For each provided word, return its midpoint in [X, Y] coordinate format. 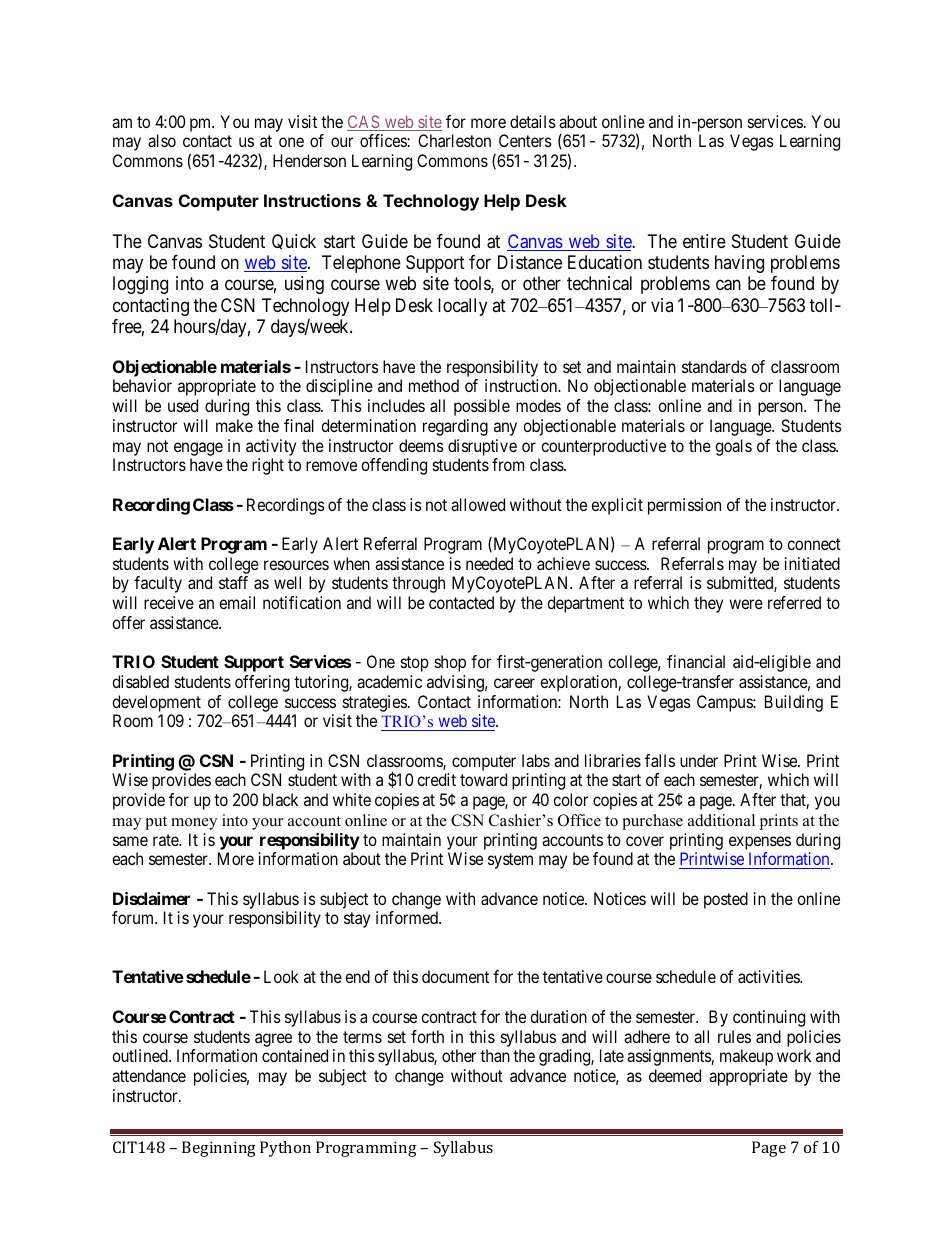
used [183, 405]
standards [714, 366]
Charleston [454, 140]
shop [450, 663]
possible [482, 407]
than [495, 1055]
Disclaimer [151, 898]
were [746, 604]
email [237, 602]
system [510, 861]
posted [726, 900]
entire [704, 241]
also [162, 140]
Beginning [219, 1149]
